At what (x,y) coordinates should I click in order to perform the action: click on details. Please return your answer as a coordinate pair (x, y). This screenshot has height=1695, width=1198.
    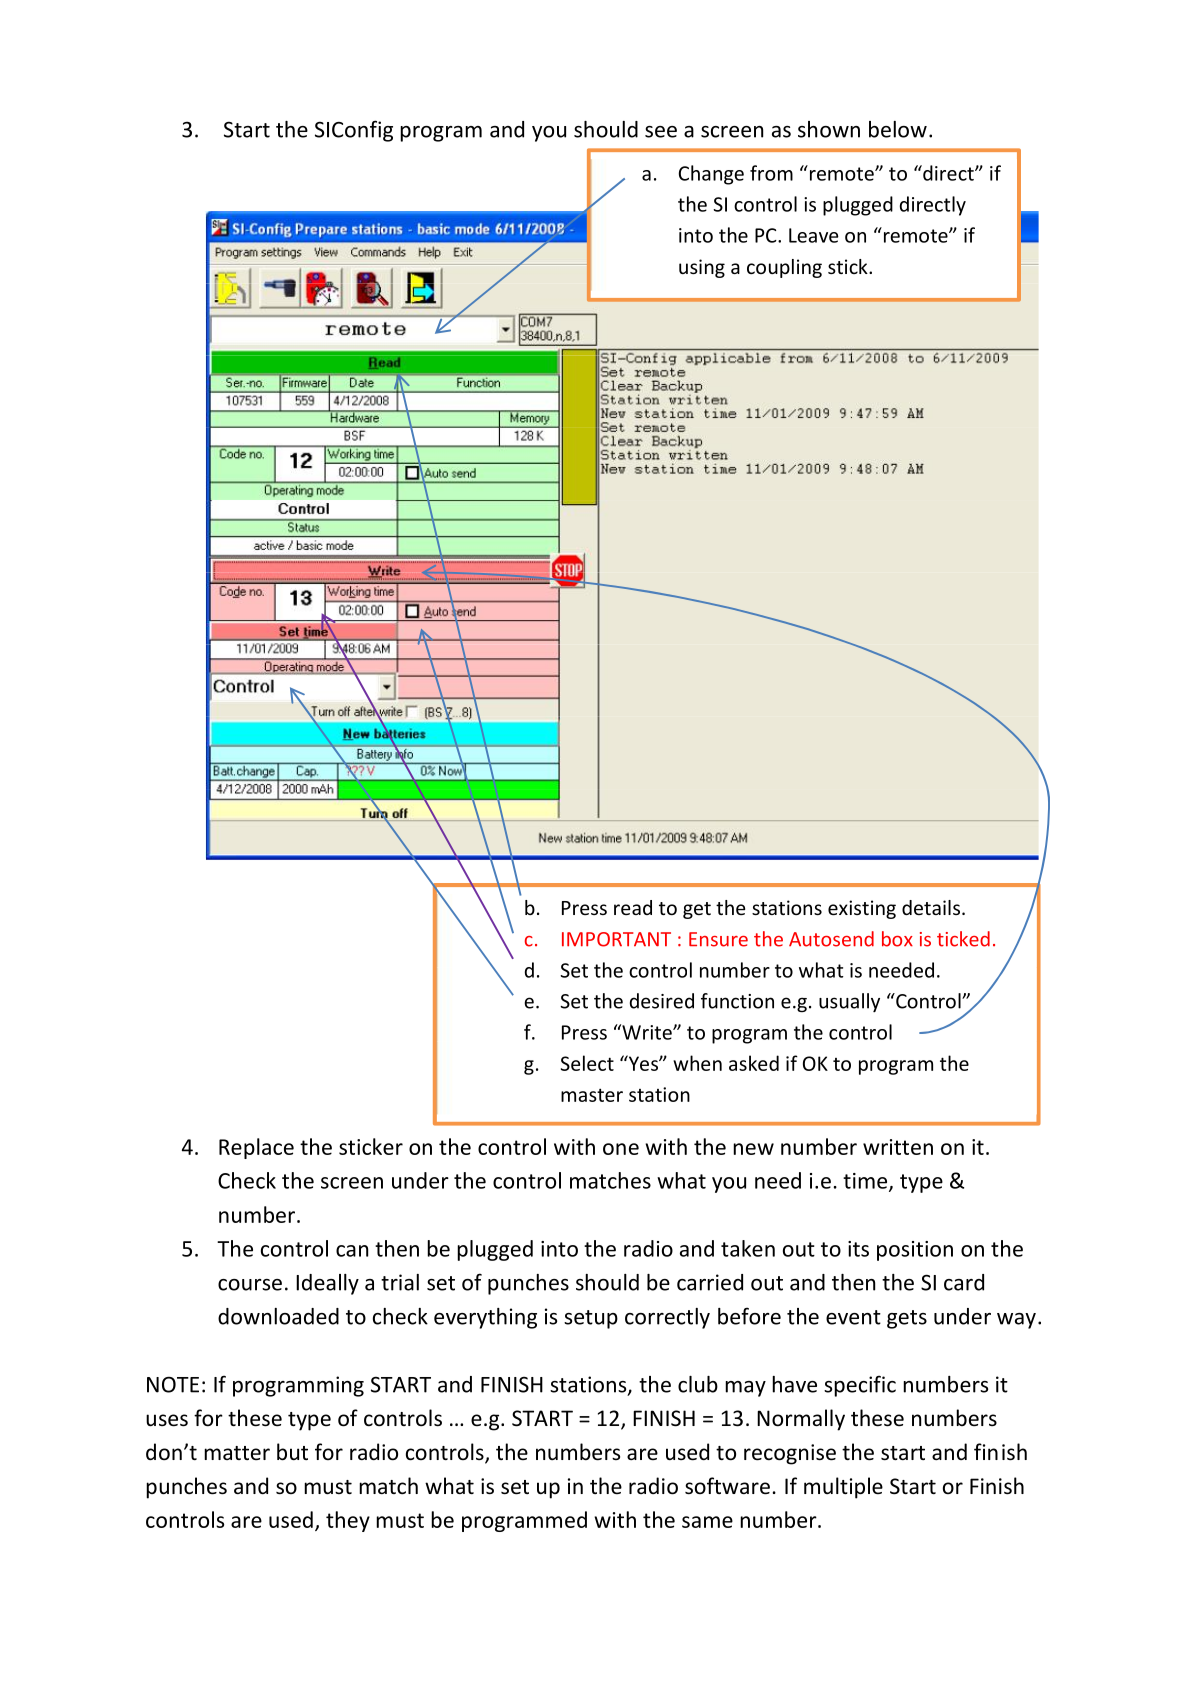
    Looking at the image, I should click on (931, 907).
